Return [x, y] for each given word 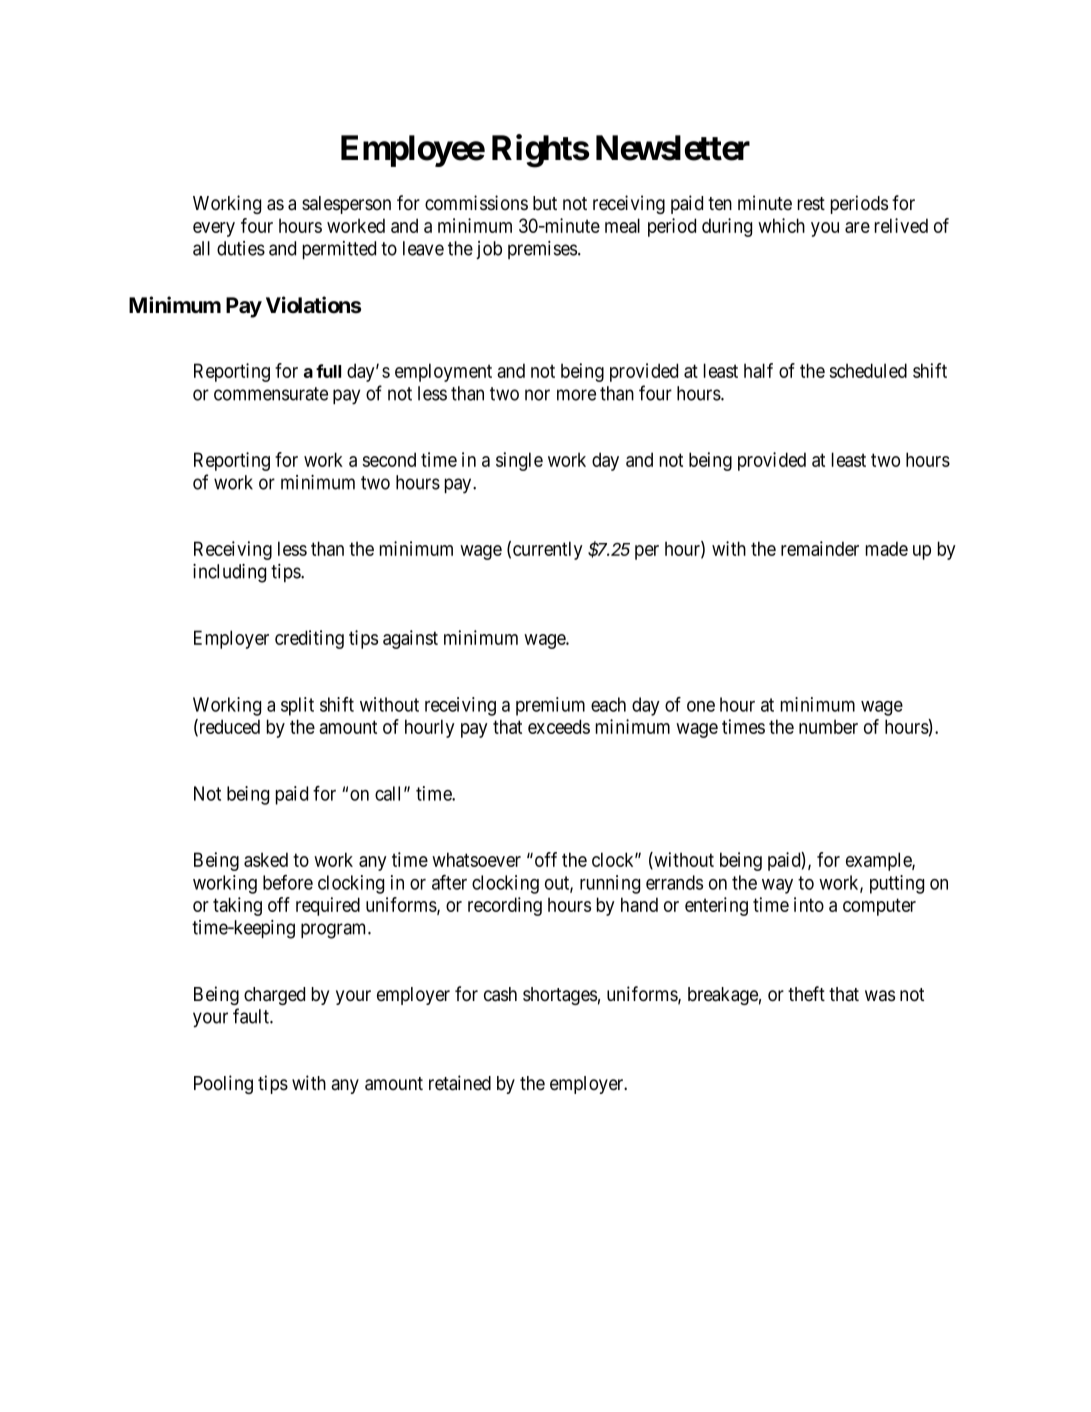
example [879, 861]
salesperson [346, 205]
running [610, 884]
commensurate [271, 394]
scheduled [868, 370]
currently [548, 550]
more [576, 395]
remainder [820, 548]
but [545, 203]
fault [252, 1016]
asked [266, 859]
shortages [560, 996]
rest [811, 204]
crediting [309, 639]
